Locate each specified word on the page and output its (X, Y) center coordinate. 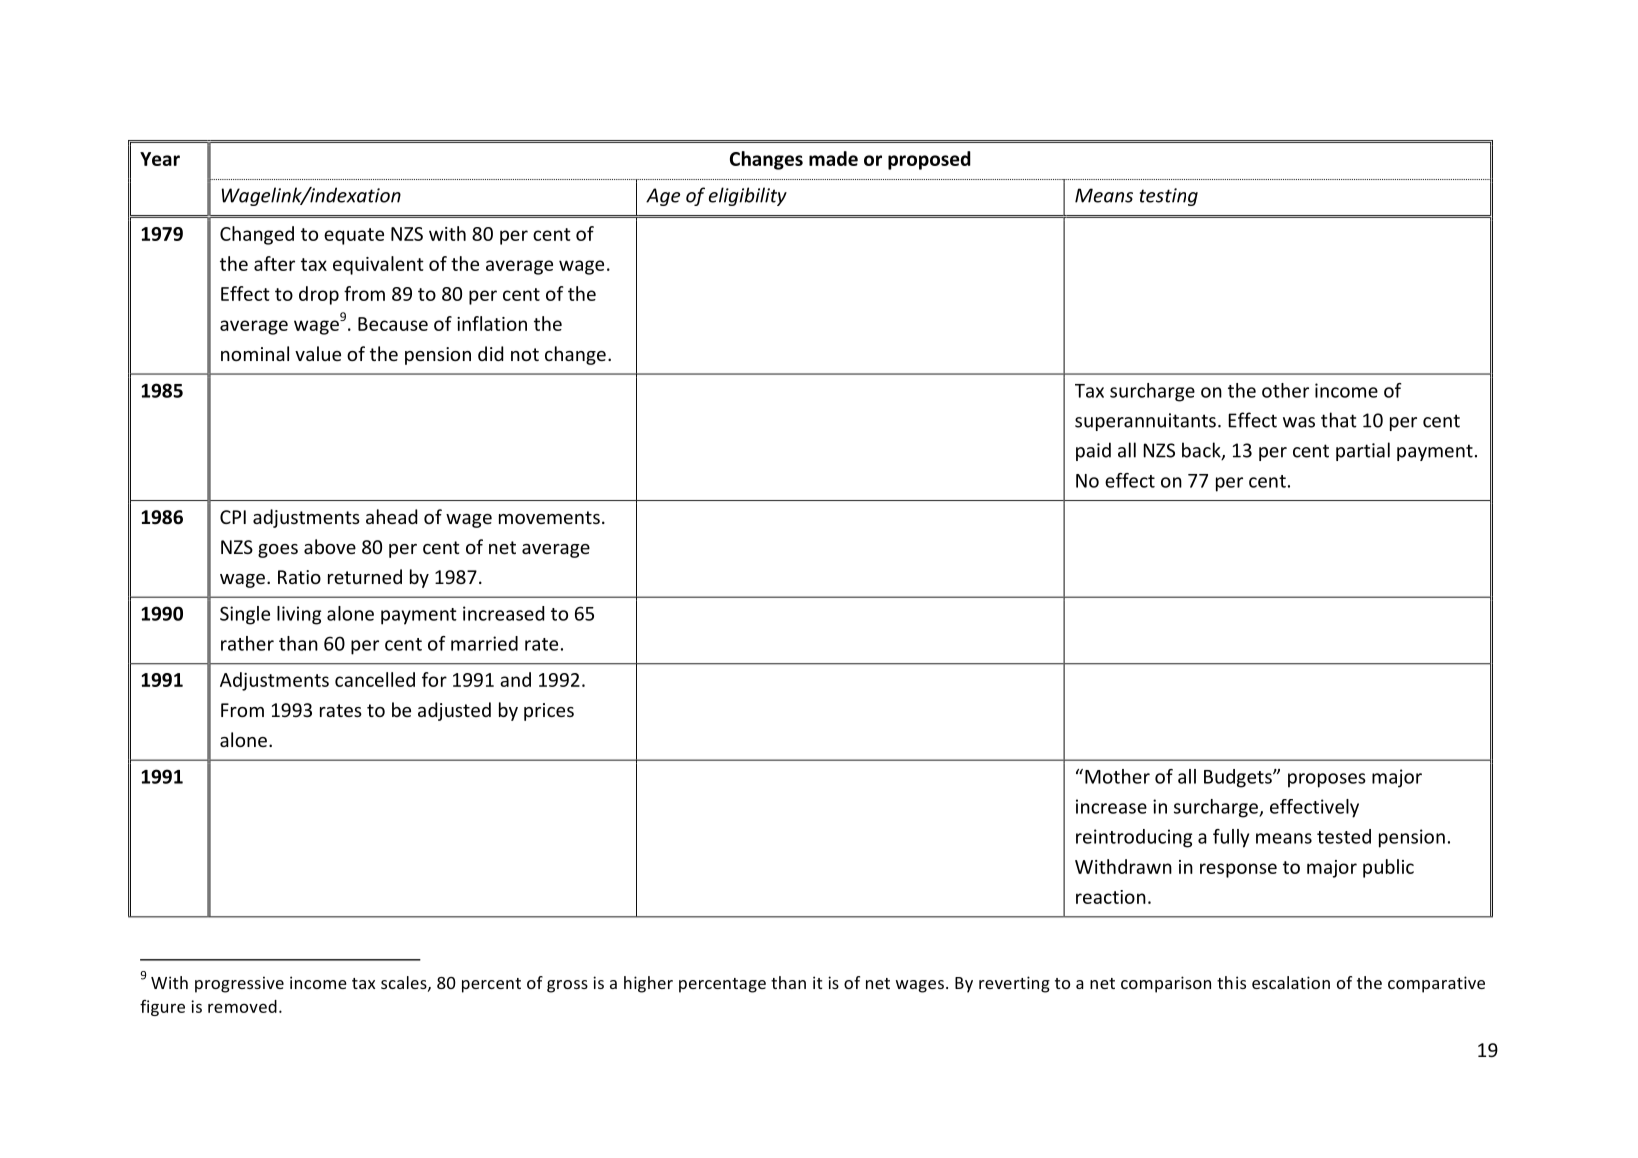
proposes (1327, 780)
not (525, 354)
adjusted (454, 711)
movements (549, 517)
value (318, 353)
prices (549, 712)
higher (648, 984)
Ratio (299, 577)
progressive (239, 984)
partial (1363, 451)
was (1299, 422)
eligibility (748, 196)
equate (354, 236)
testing (1168, 197)
